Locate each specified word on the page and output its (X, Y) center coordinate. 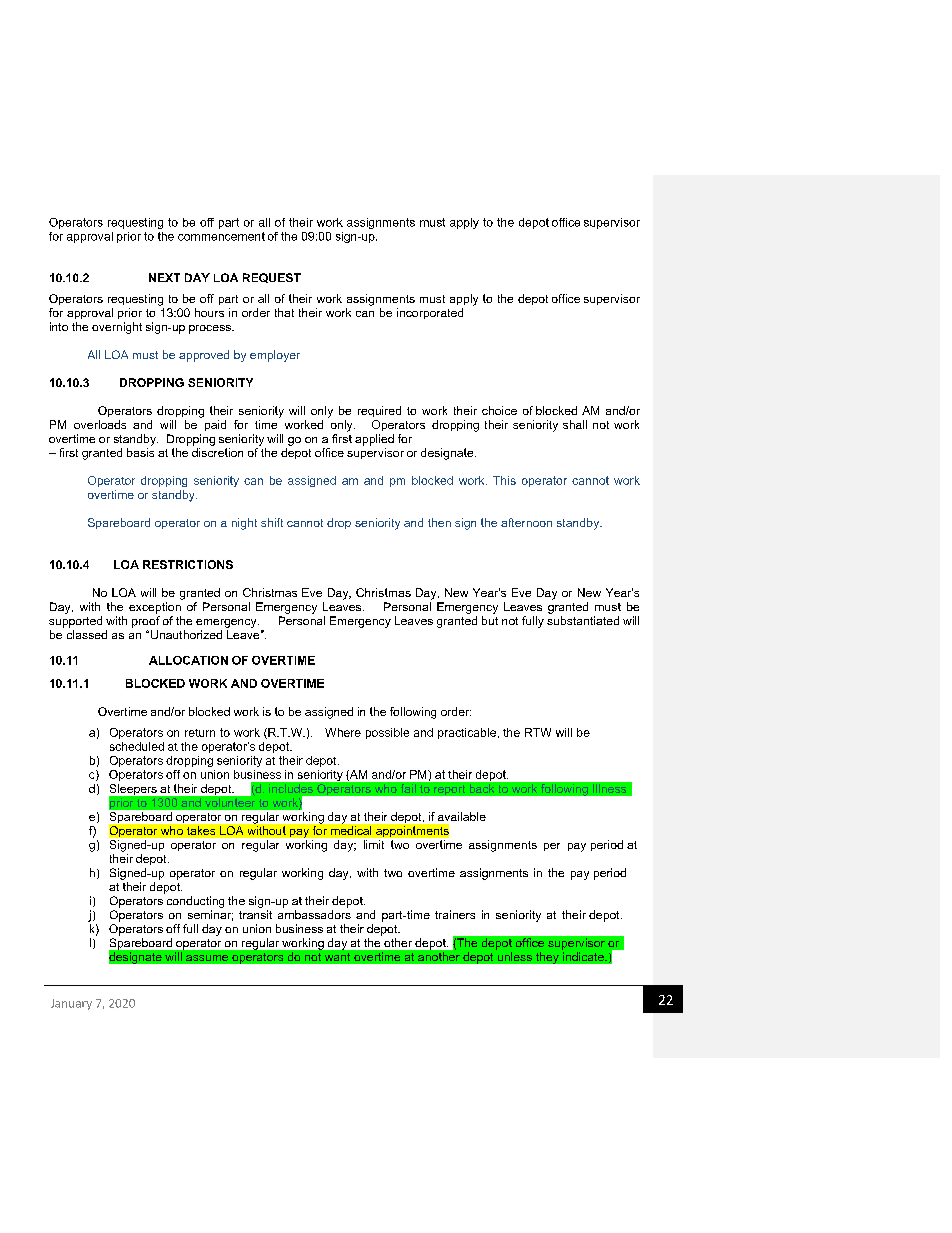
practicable (467, 733)
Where (343, 732)
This (504, 480)
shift (272, 522)
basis (140, 452)
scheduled (137, 746)
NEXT (164, 277)
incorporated (430, 313)
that (284, 312)
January (71, 1004)
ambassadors (314, 914)
